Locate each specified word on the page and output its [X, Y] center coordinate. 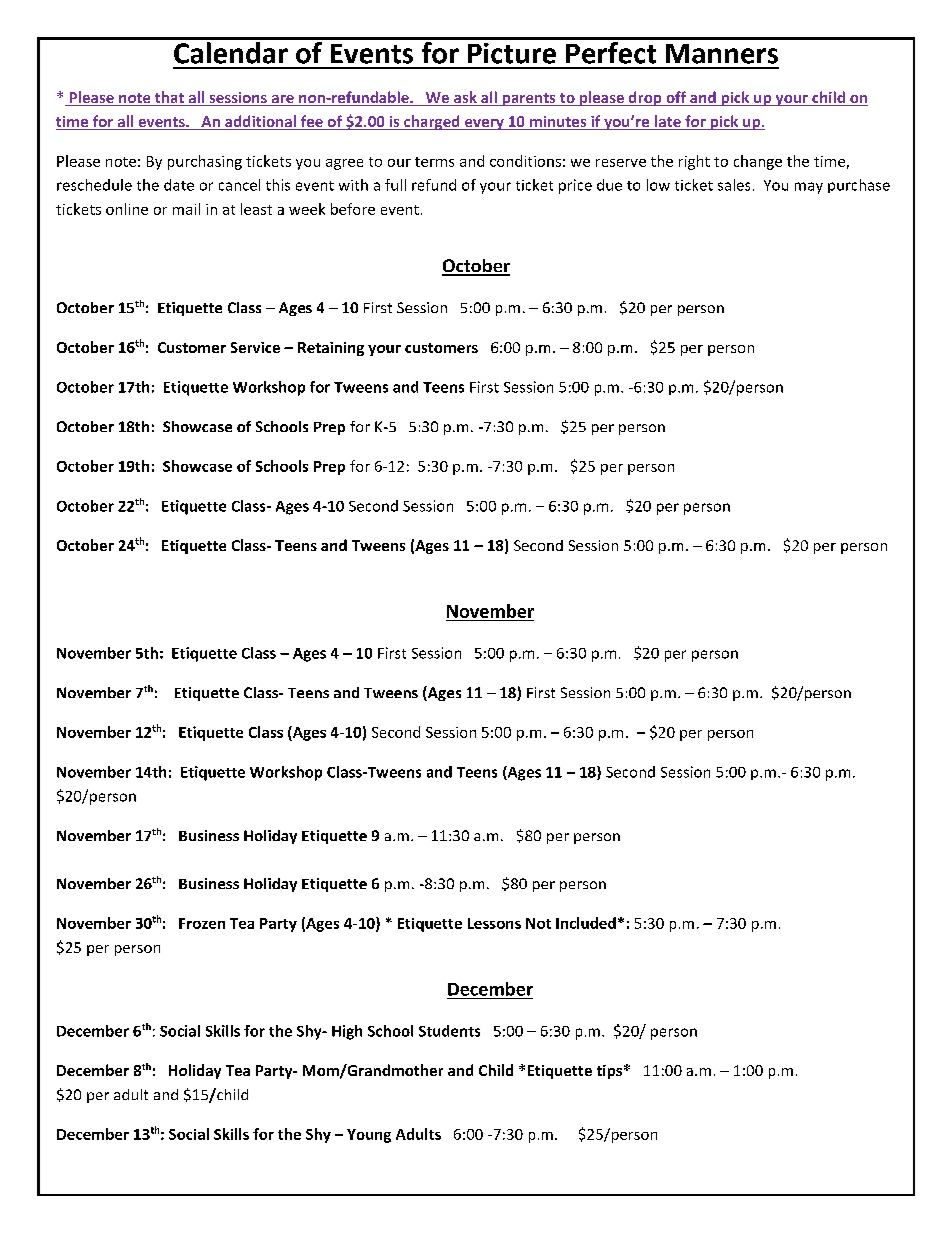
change [758, 162]
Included [586, 923]
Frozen [202, 923]
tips [609, 1072]
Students [449, 1031]
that [169, 98]
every [484, 124]
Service [255, 347]
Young [369, 1136]
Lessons [494, 923]
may [809, 188]
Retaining [331, 349]
